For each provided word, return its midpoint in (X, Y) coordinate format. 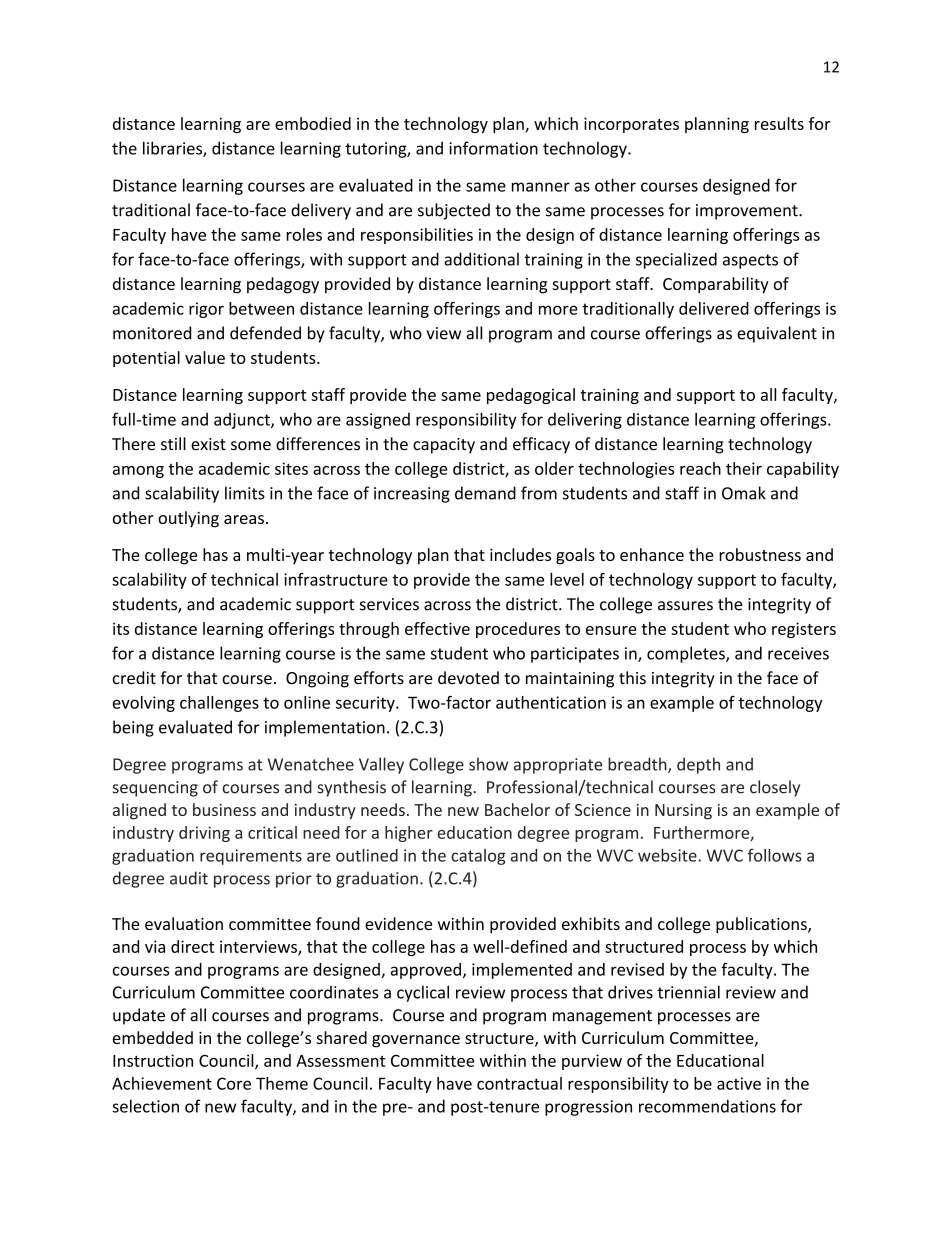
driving (204, 834)
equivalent (777, 334)
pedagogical (531, 396)
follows (775, 855)
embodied (313, 123)
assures (685, 606)
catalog (478, 857)
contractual (519, 1083)
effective (437, 628)
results (779, 123)
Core (234, 1083)
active (739, 1083)
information (493, 148)
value (205, 357)
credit (134, 678)
